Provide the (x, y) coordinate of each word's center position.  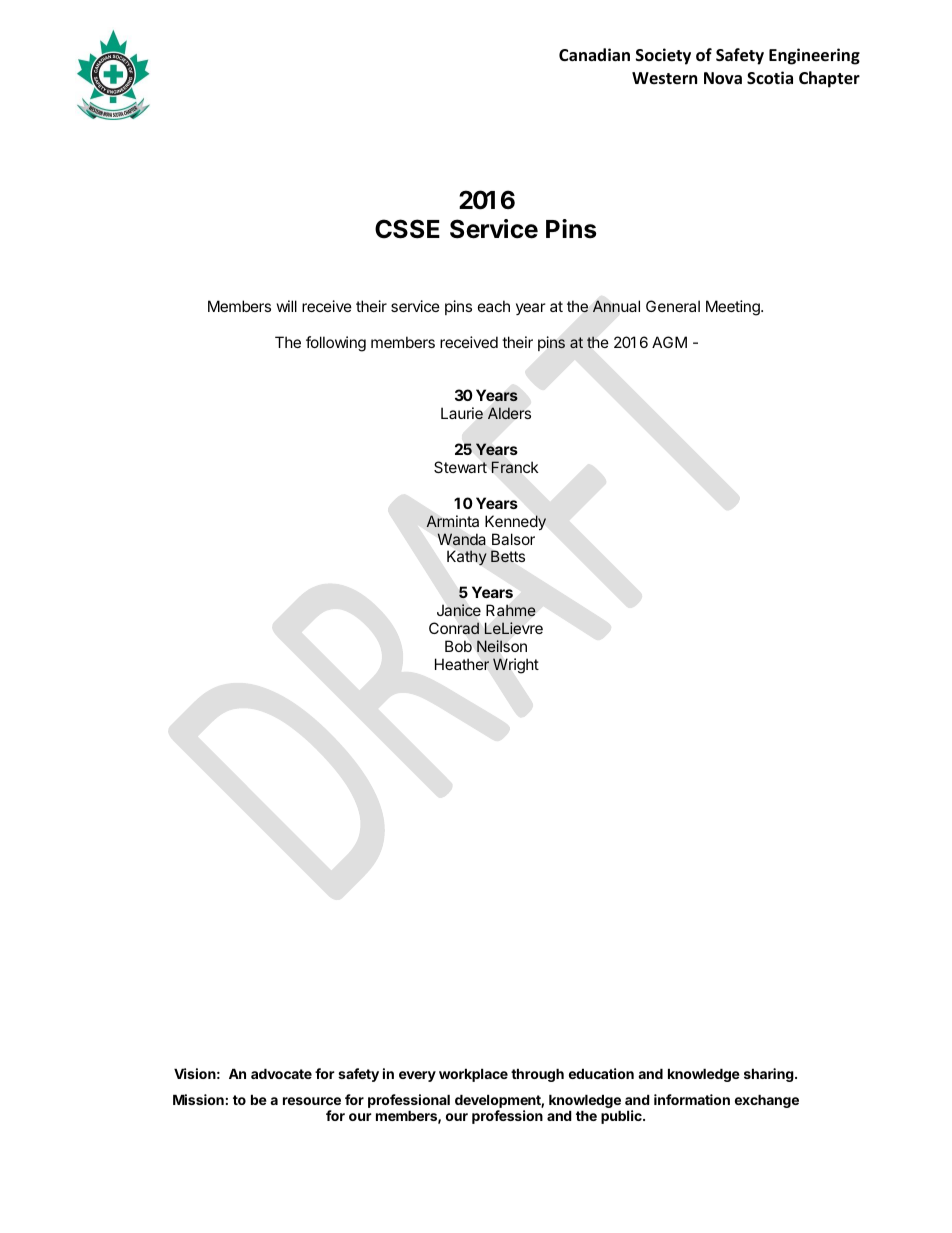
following (336, 344)
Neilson (502, 646)
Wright (516, 666)
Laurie (462, 413)
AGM (669, 342)
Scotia (770, 78)
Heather (462, 664)
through (537, 1075)
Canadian (594, 54)
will (287, 306)
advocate (281, 1073)
